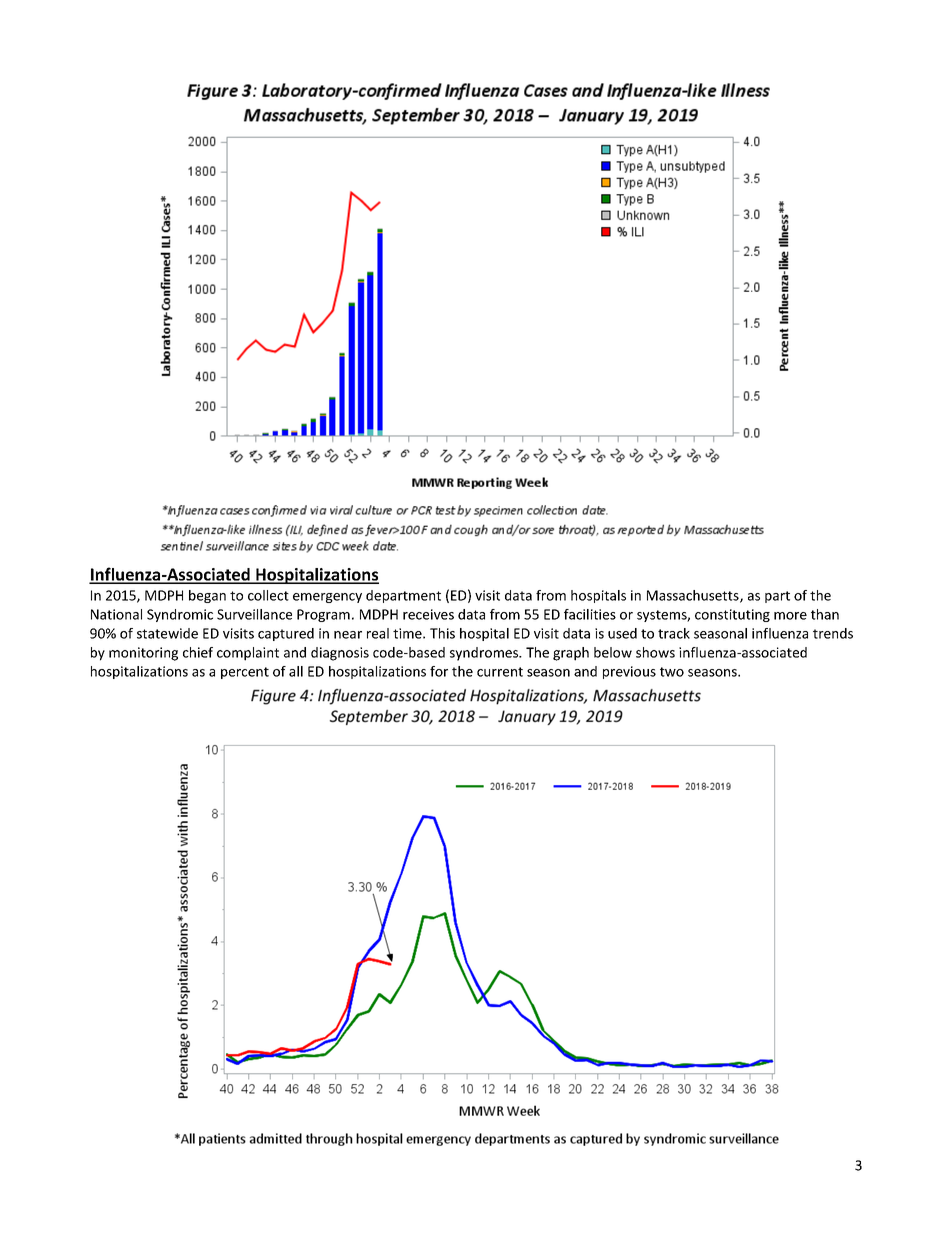 The width and height of the page is (952, 1233). What do you see at coordinates (694, 596) in the page?
I see `Massachusetts` at bounding box center [694, 596].
